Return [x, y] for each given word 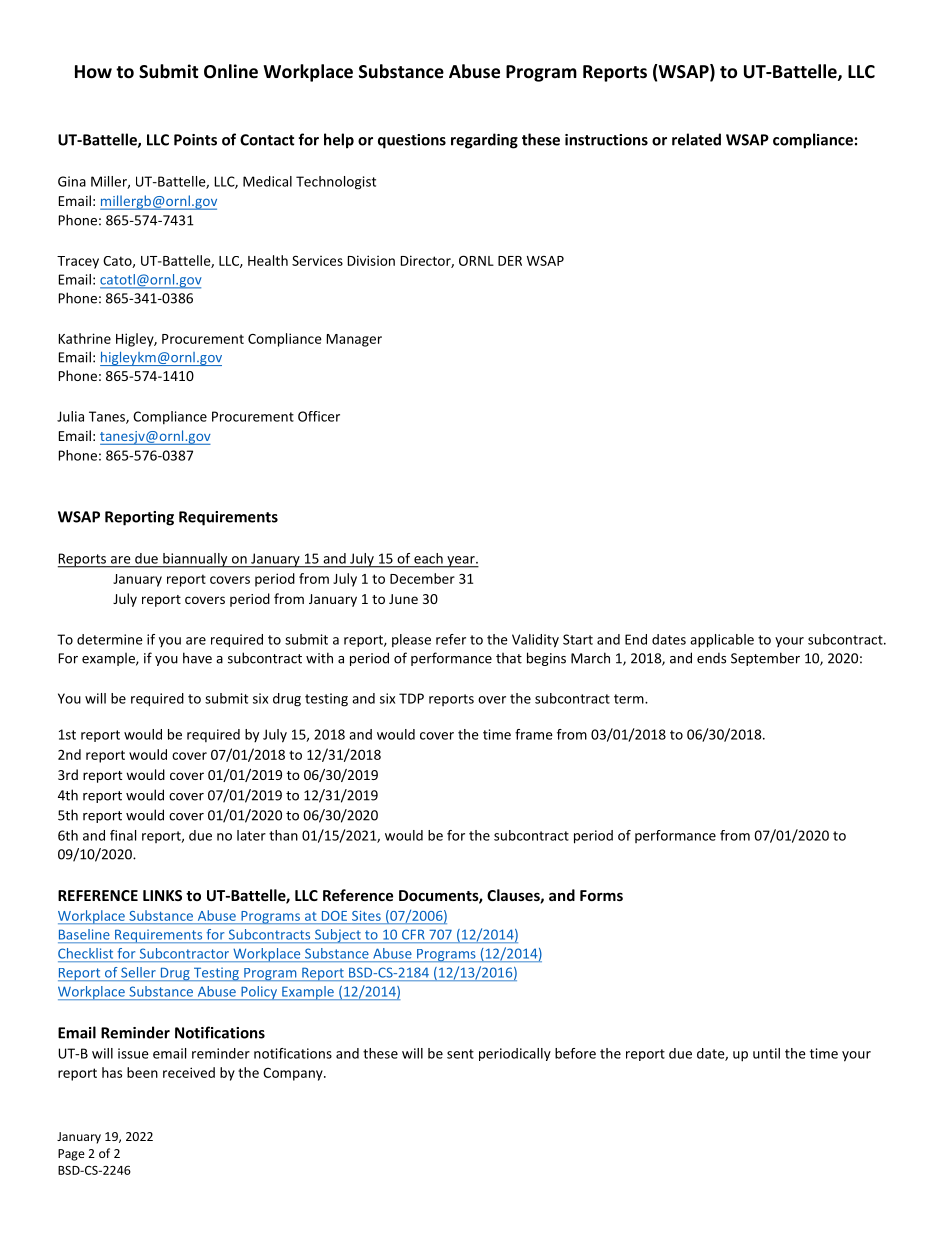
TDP [411, 698]
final [123, 835]
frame [534, 734]
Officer [319, 416]
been [142, 1072]
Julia [70, 416]
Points [195, 140]
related [696, 139]
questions [412, 141]
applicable [722, 641]
